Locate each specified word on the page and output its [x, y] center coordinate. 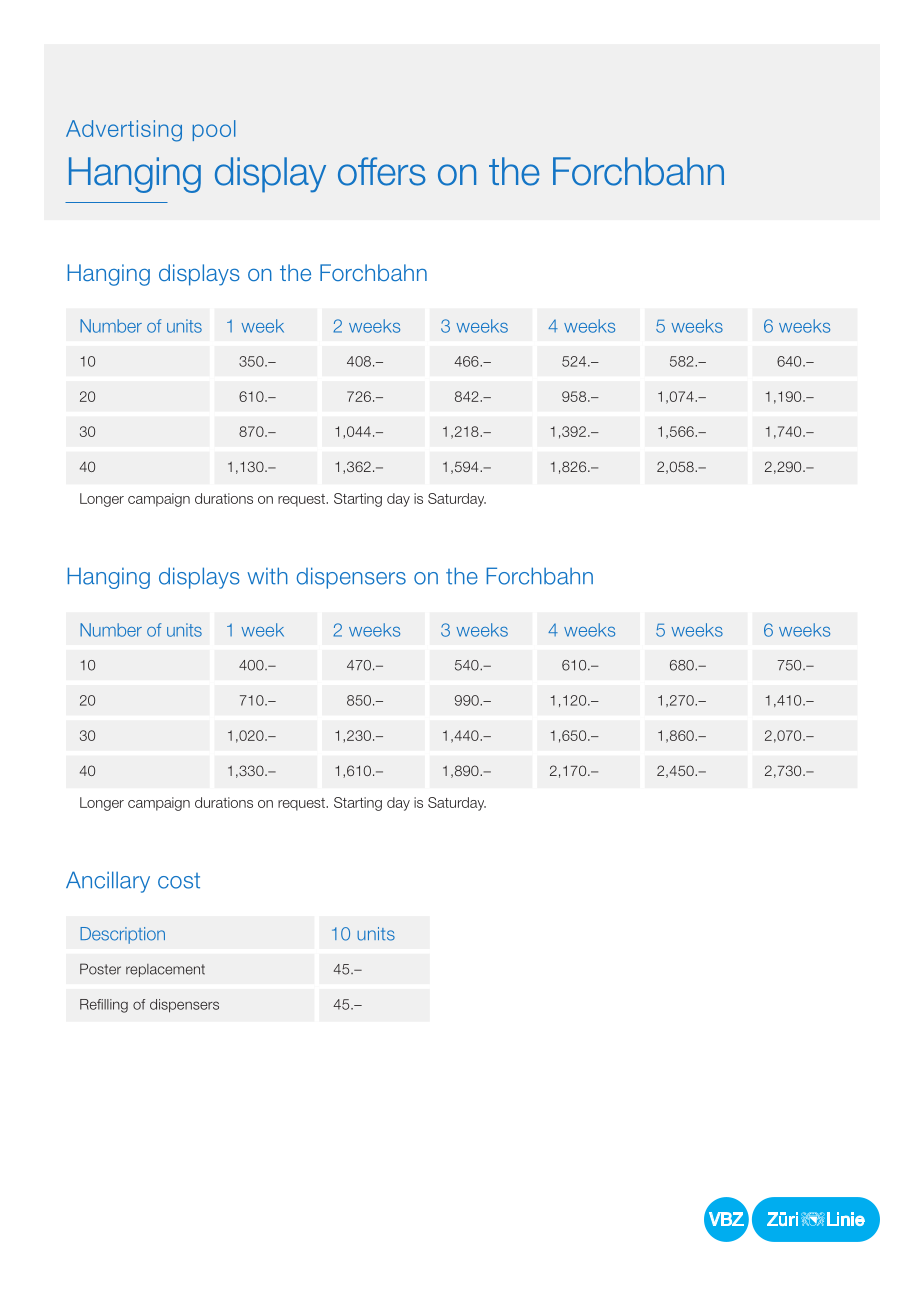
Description [122, 935]
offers [382, 171]
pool [214, 130]
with [267, 576]
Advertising [124, 131]
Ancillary [108, 882]
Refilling [104, 1006]
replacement [165, 970]
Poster [100, 969]
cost [179, 881]
